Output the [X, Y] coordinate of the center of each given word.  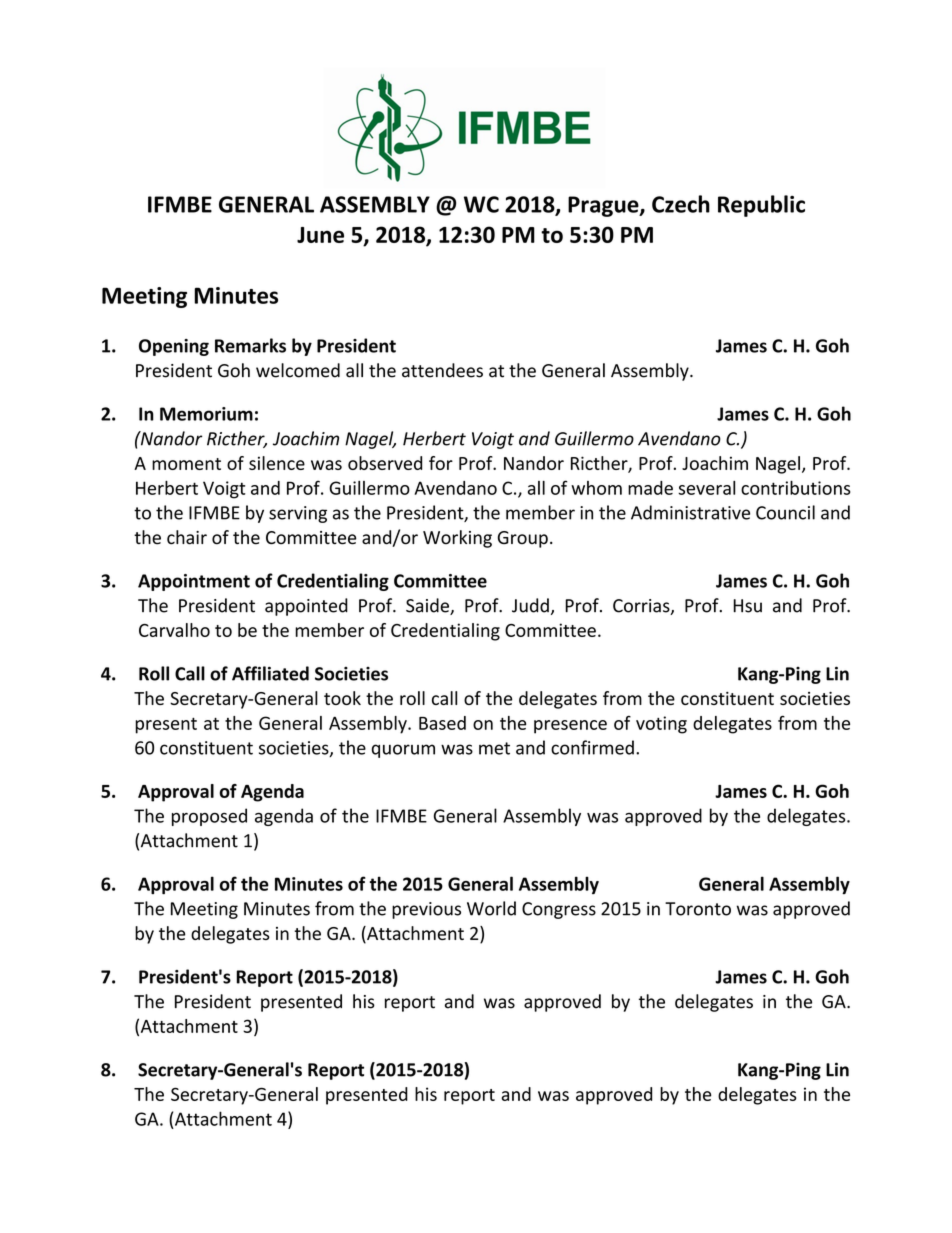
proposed [209, 817]
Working [457, 539]
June [320, 235]
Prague [604, 206]
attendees [442, 370]
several [706, 488]
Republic [761, 206]
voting [661, 725]
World [491, 908]
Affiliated [270, 673]
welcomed [298, 370]
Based [442, 723]
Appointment [194, 582]
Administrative [690, 512]
